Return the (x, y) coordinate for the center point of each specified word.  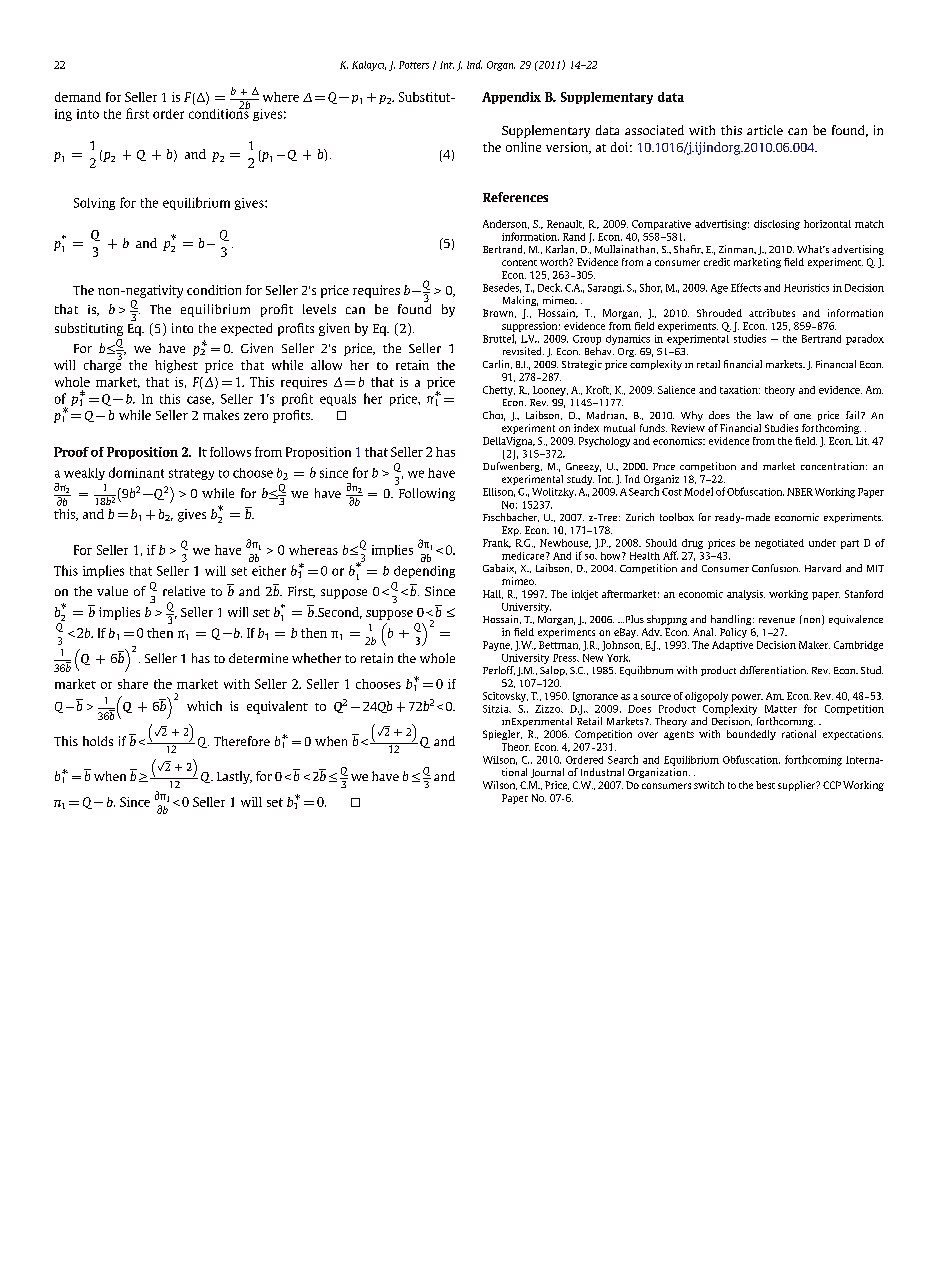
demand (78, 97)
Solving (94, 204)
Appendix (511, 98)
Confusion (776, 568)
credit (717, 262)
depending (424, 572)
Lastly (234, 777)
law (765, 415)
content (519, 263)
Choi (494, 416)
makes (221, 415)
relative (184, 591)
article (765, 130)
